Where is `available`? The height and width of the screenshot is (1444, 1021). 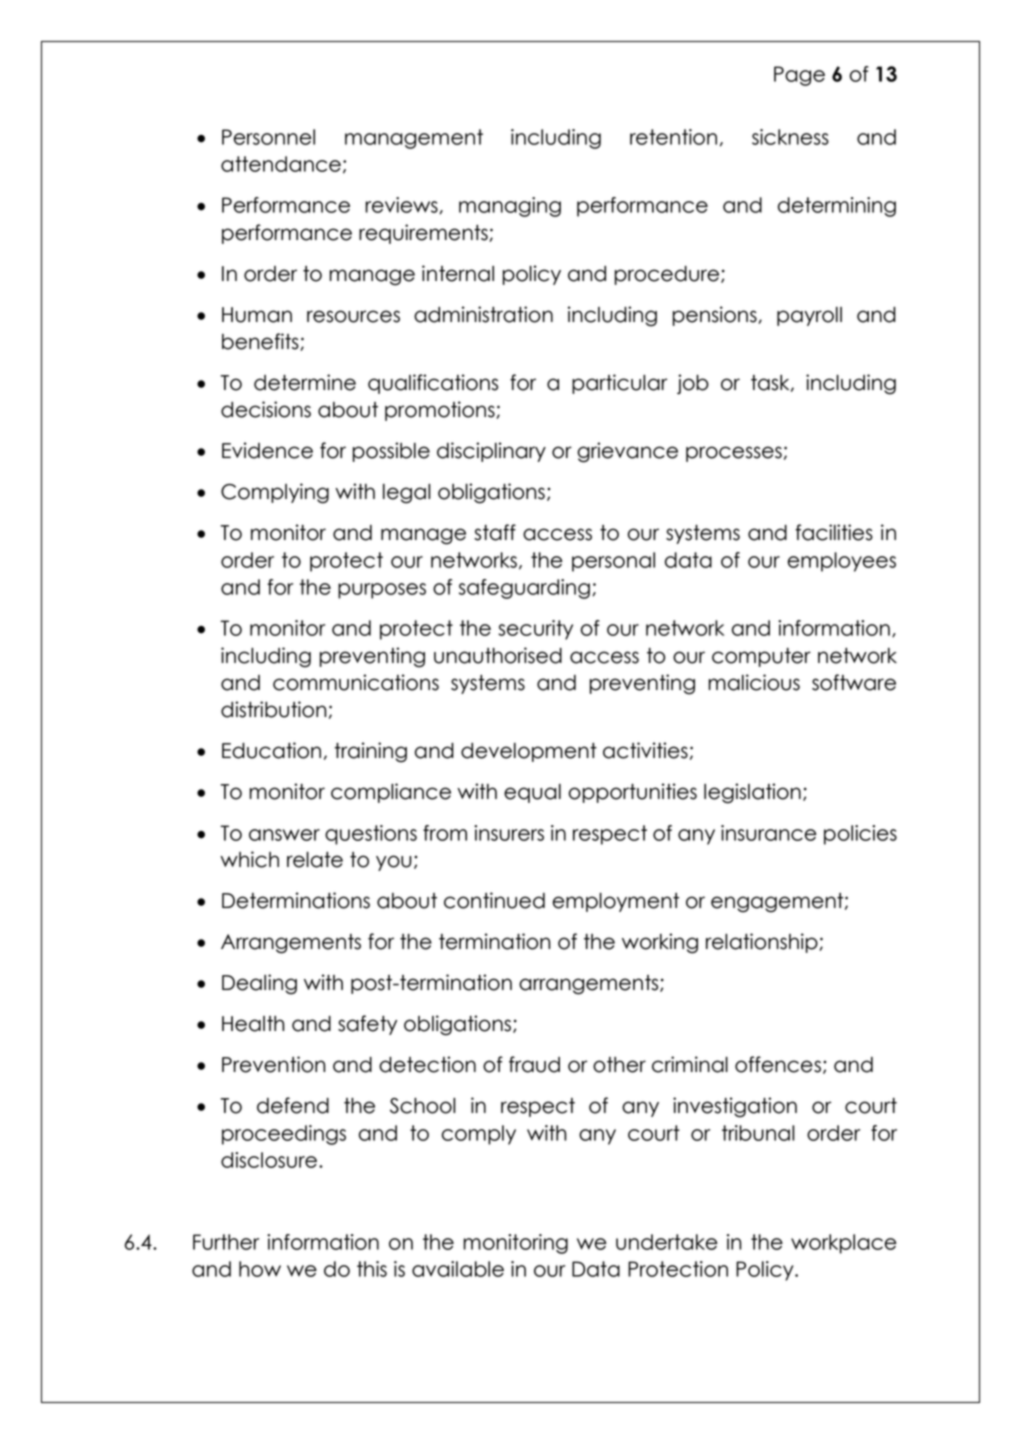 available is located at coordinates (458, 1269).
